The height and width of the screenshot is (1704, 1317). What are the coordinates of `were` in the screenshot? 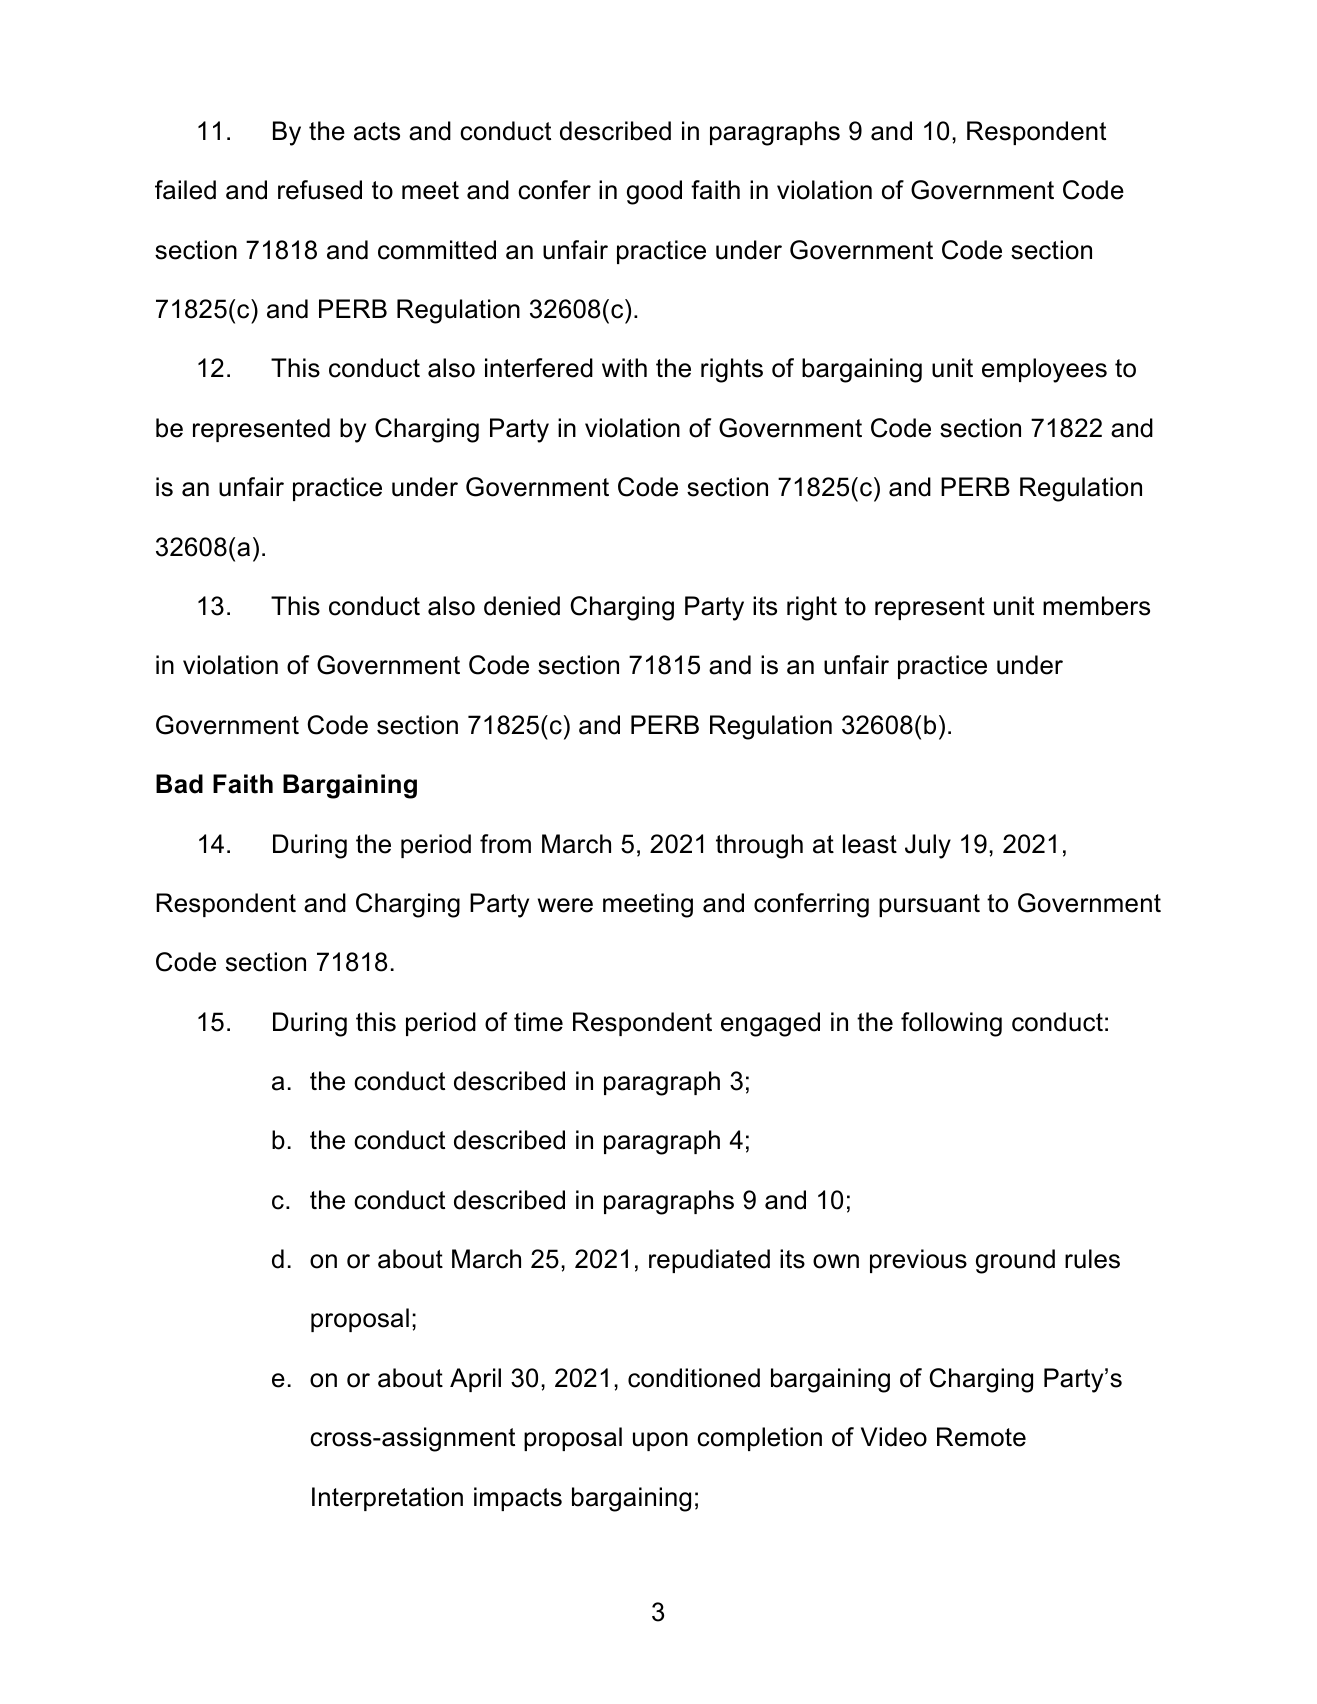 It's located at (565, 905).
